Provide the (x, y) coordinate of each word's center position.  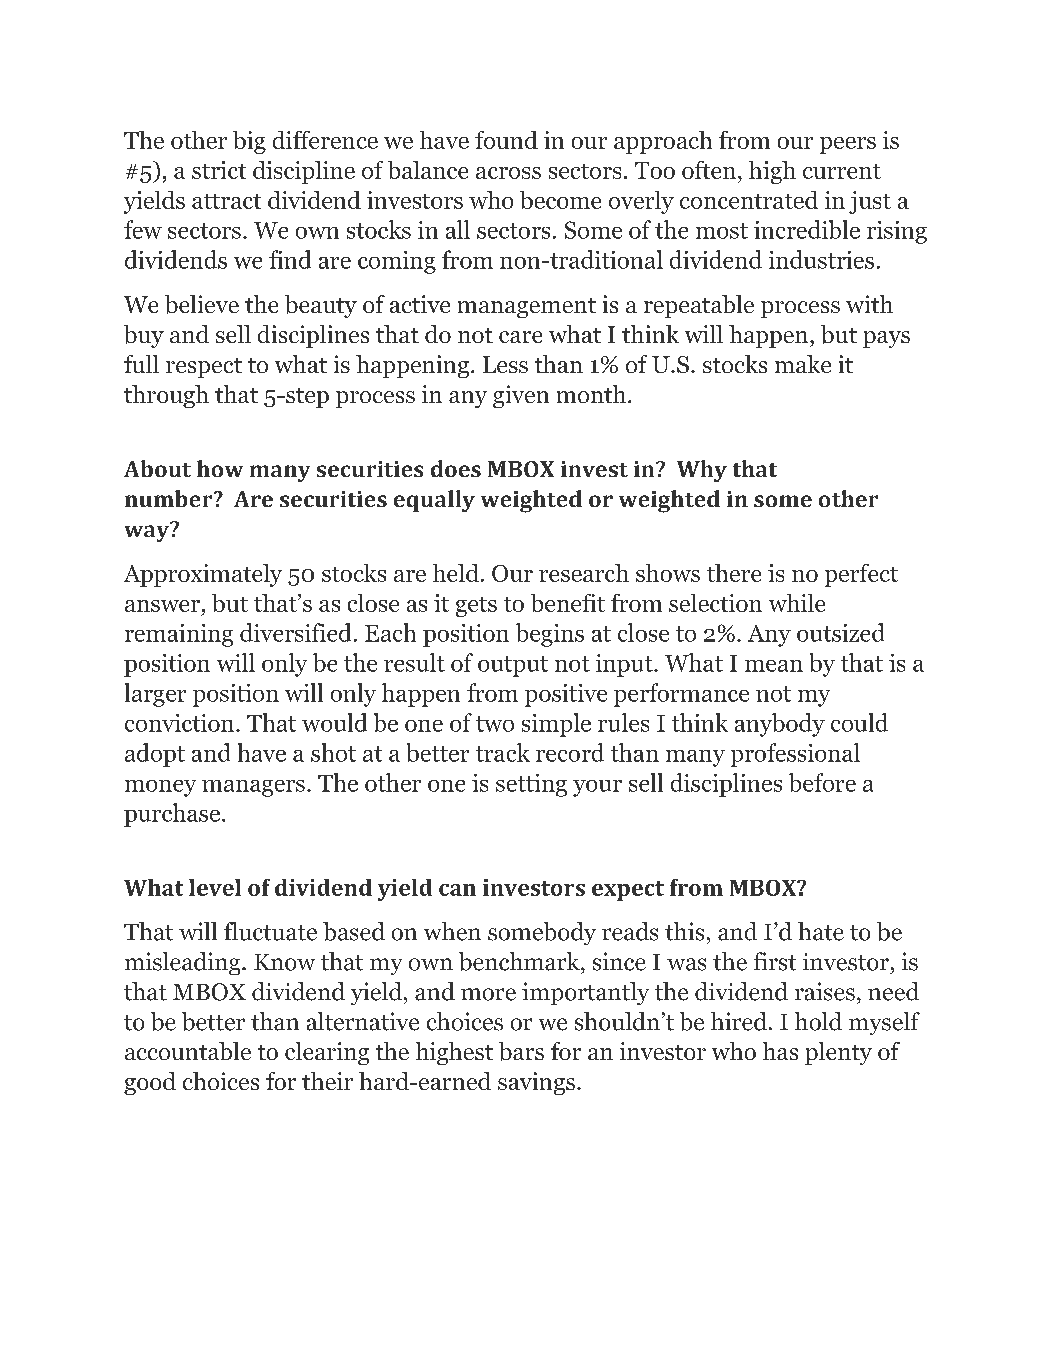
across (508, 173)
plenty (838, 1053)
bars (521, 1051)
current (842, 171)
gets (476, 607)
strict (219, 170)
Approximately (203, 575)
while (797, 603)
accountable (188, 1051)
